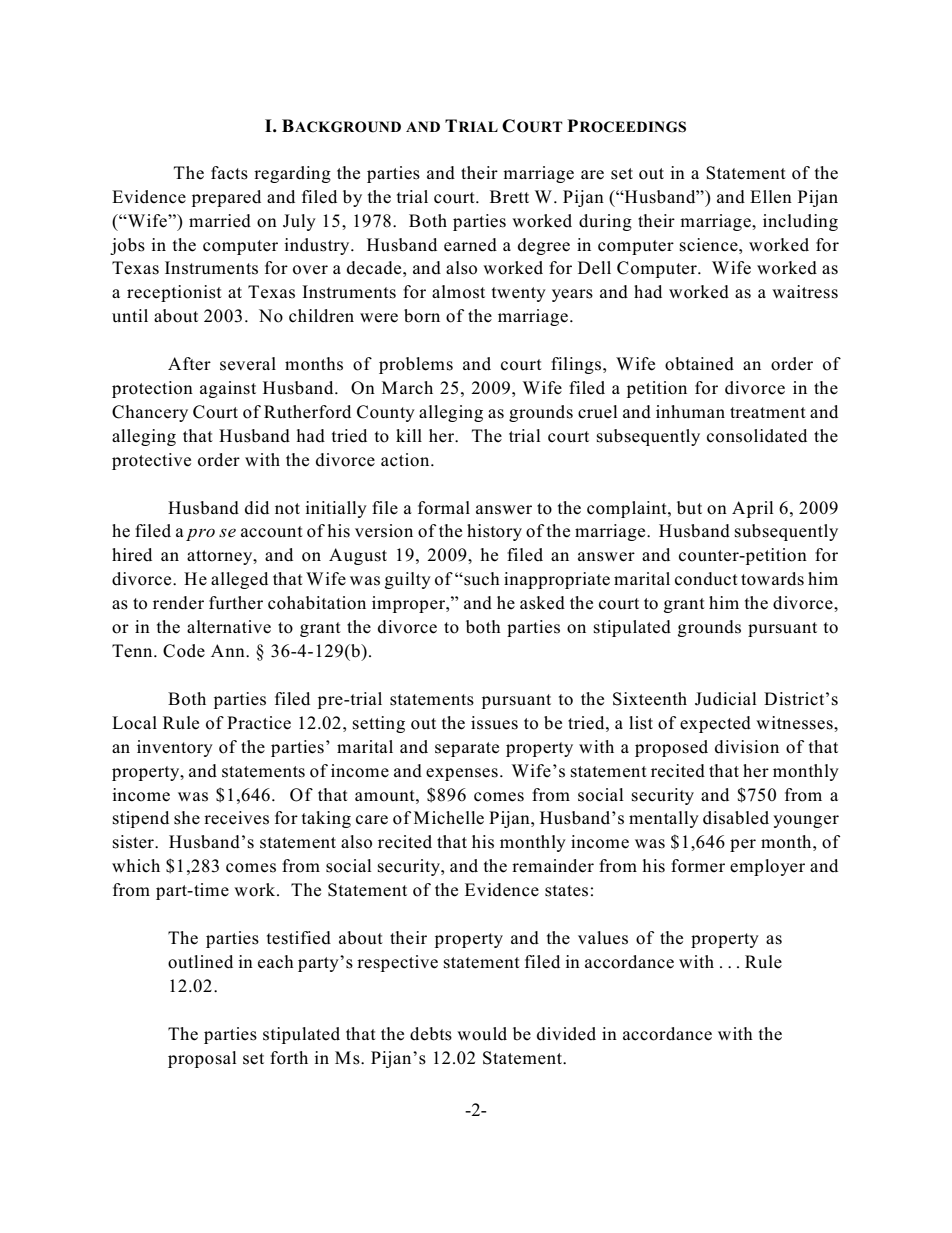 Image resolution: width=952 pixels, height=1233 pixels. I want to click on prepared, so click(226, 198).
